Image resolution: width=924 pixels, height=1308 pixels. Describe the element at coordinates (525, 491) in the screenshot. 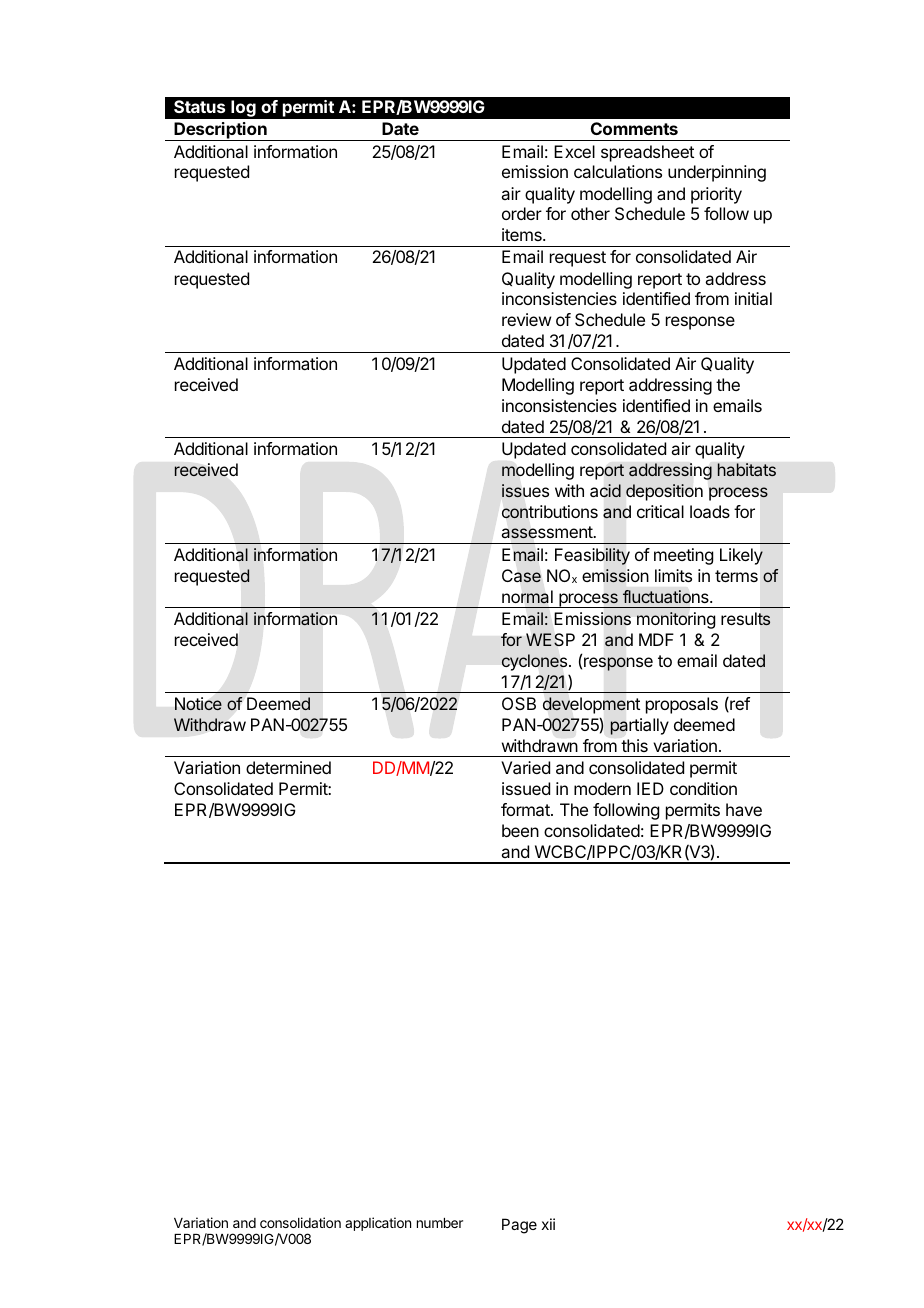

I see `issues` at that location.
